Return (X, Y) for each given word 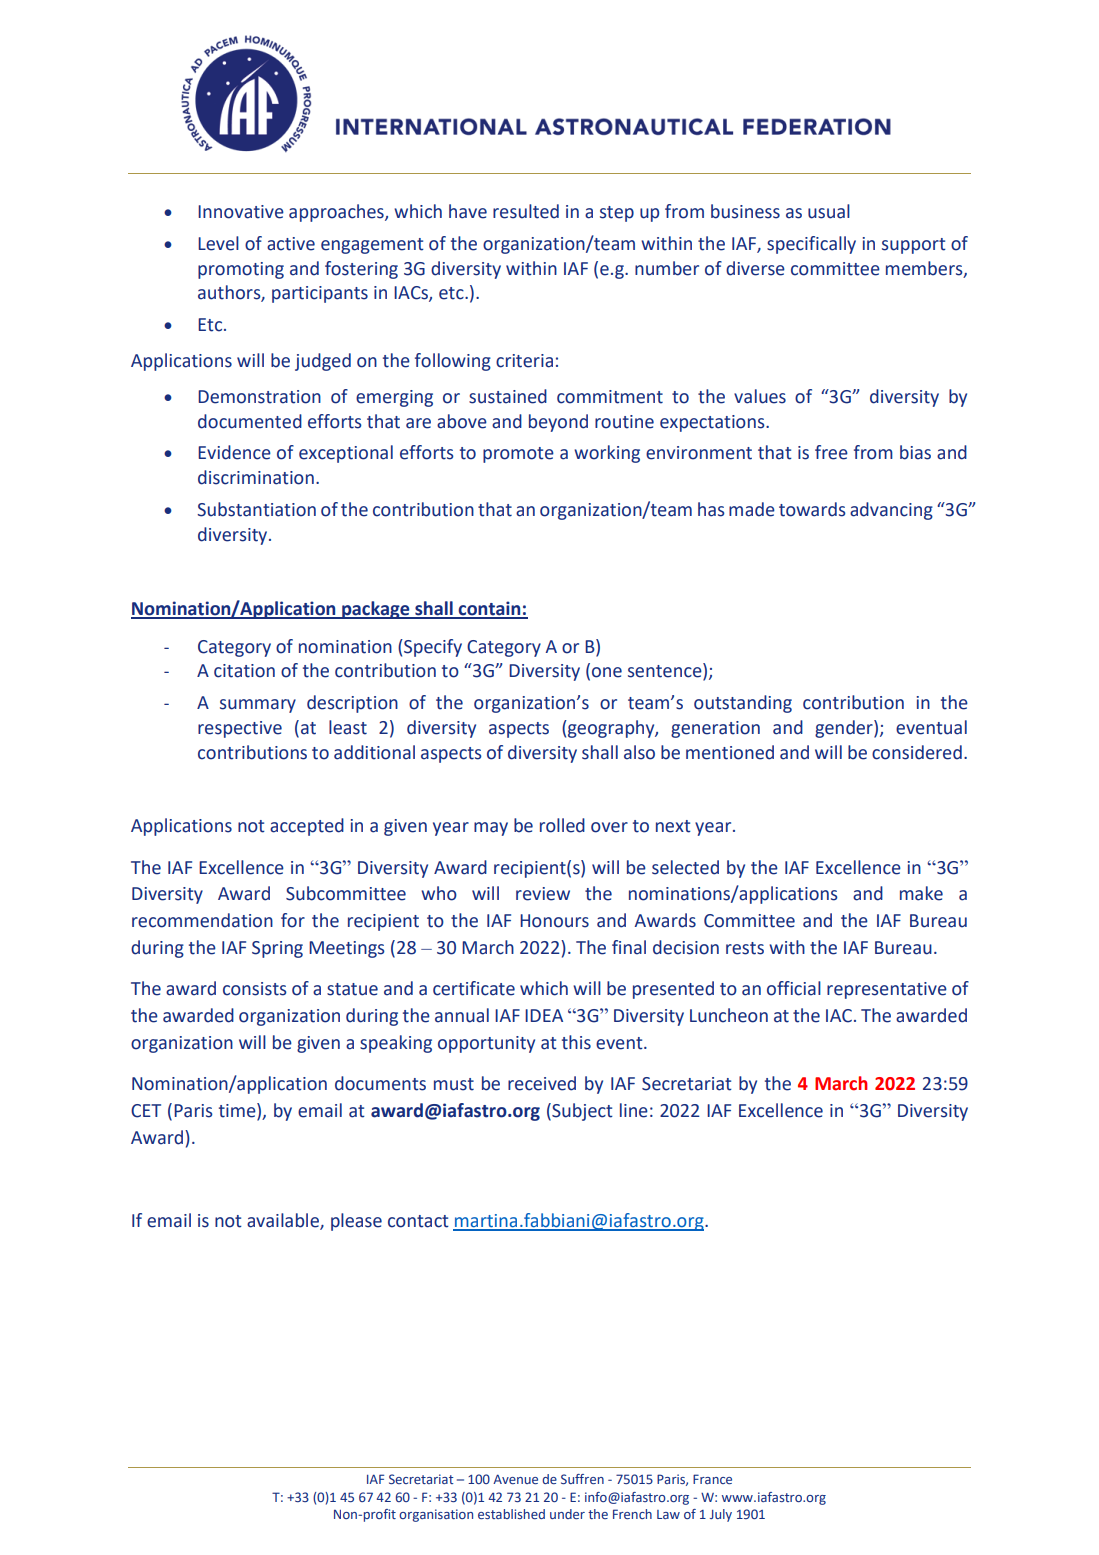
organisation (436, 1515)
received (542, 1083)
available (284, 1221)
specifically (811, 245)
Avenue (515, 1479)
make (921, 893)
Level (218, 243)
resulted (526, 211)
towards (812, 509)
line (634, 1110)
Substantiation (256, 509)
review (543, 894)
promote (518, 455)
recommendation (202, 920)
